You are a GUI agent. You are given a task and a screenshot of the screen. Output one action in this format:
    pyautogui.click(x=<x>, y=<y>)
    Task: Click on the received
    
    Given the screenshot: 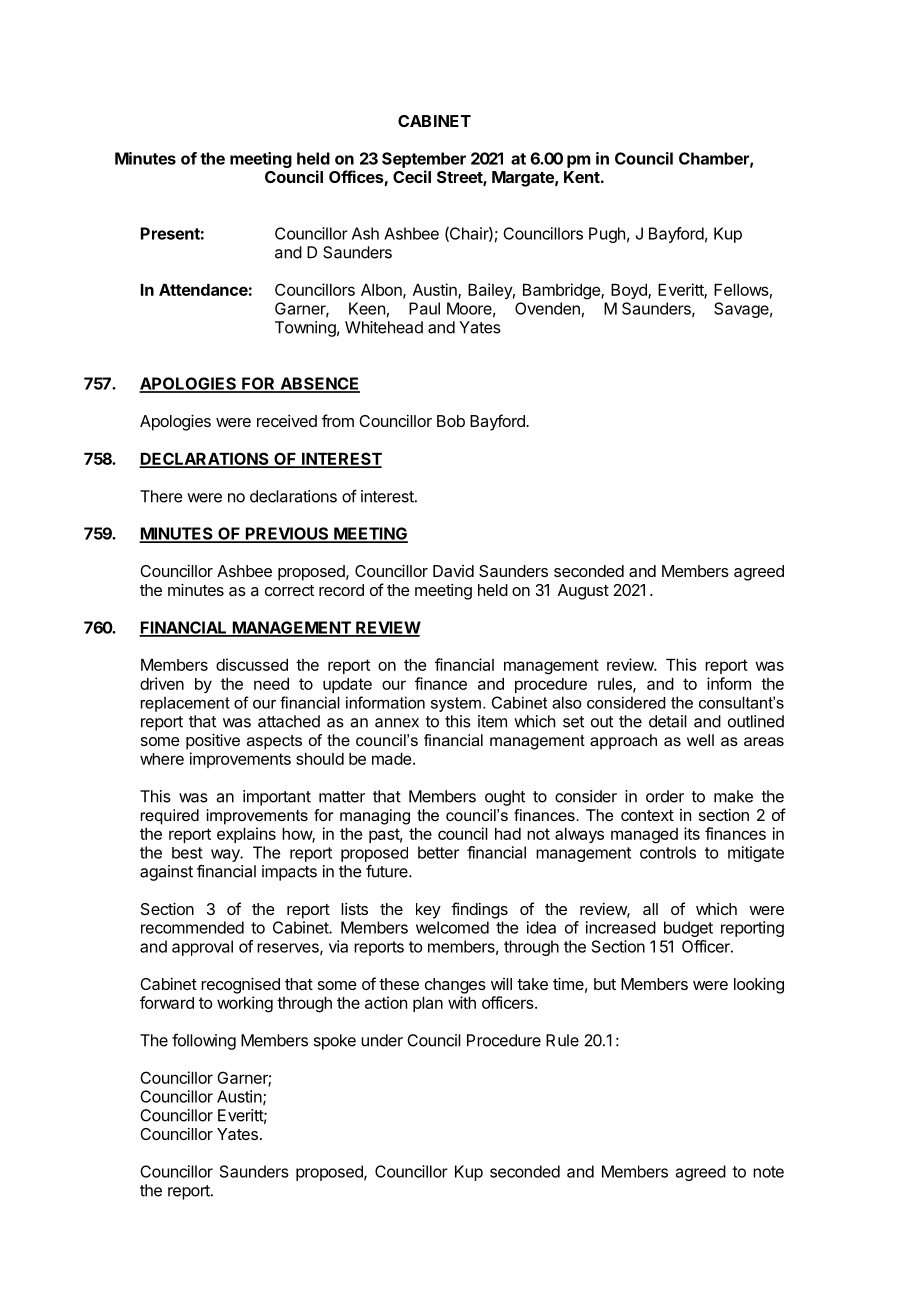 What is the action you would take?
    pyautogui.click(x=287, y=420)
